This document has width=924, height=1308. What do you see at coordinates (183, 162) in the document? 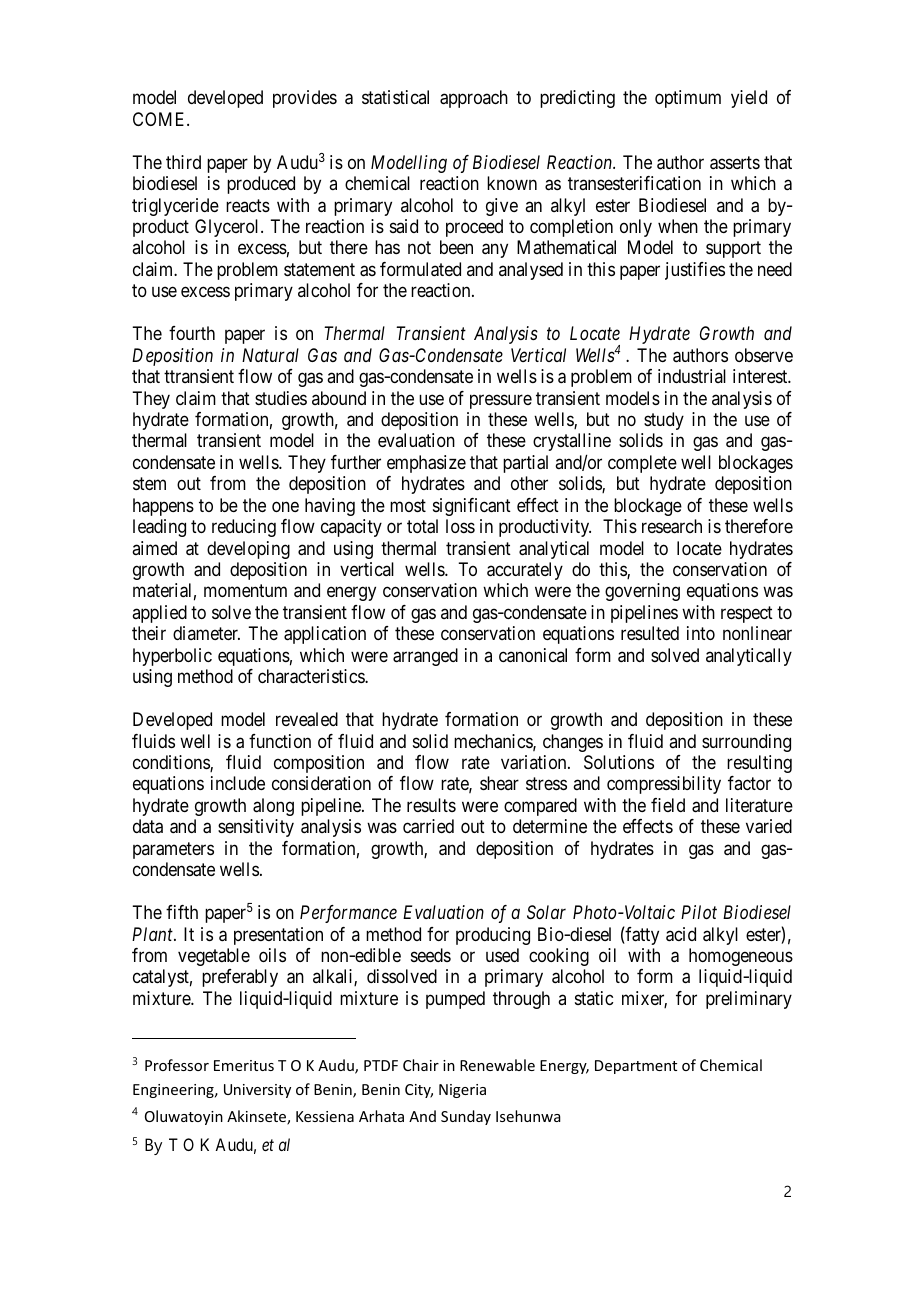
I see `third` at bounding box center [183, 162].
